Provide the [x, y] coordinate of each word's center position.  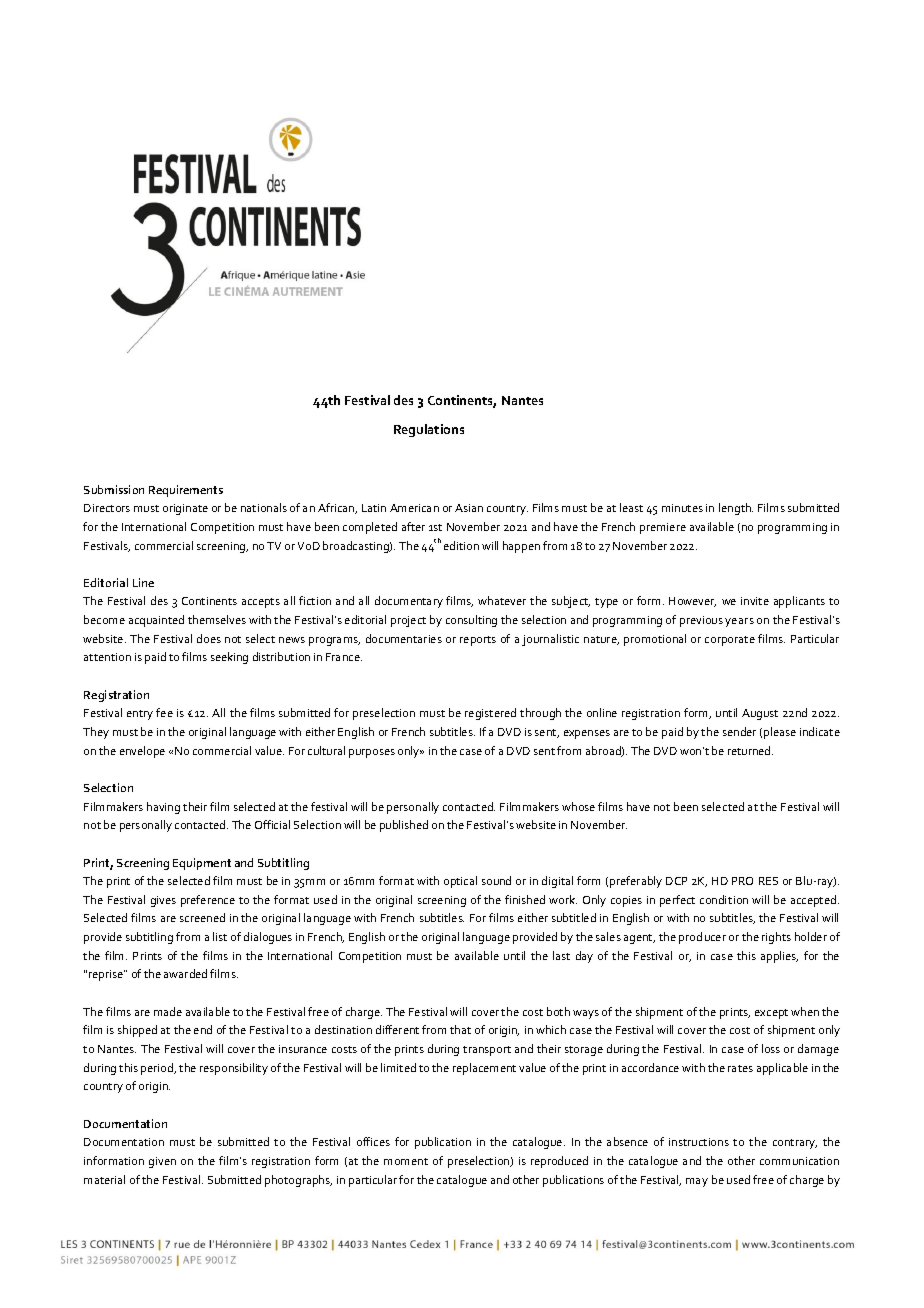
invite [755, 601]
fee [164, 712]
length [736, 509]
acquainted [156, 621]
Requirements [186, 491]
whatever [502, 600]
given [162, 1162]
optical [460, 882]
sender [739, 731]
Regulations [429, 430]
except [771, 1014]
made [168, 1011]
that [460, 1029]
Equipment [202, 864]
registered [490, 714]
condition [724, 899]
